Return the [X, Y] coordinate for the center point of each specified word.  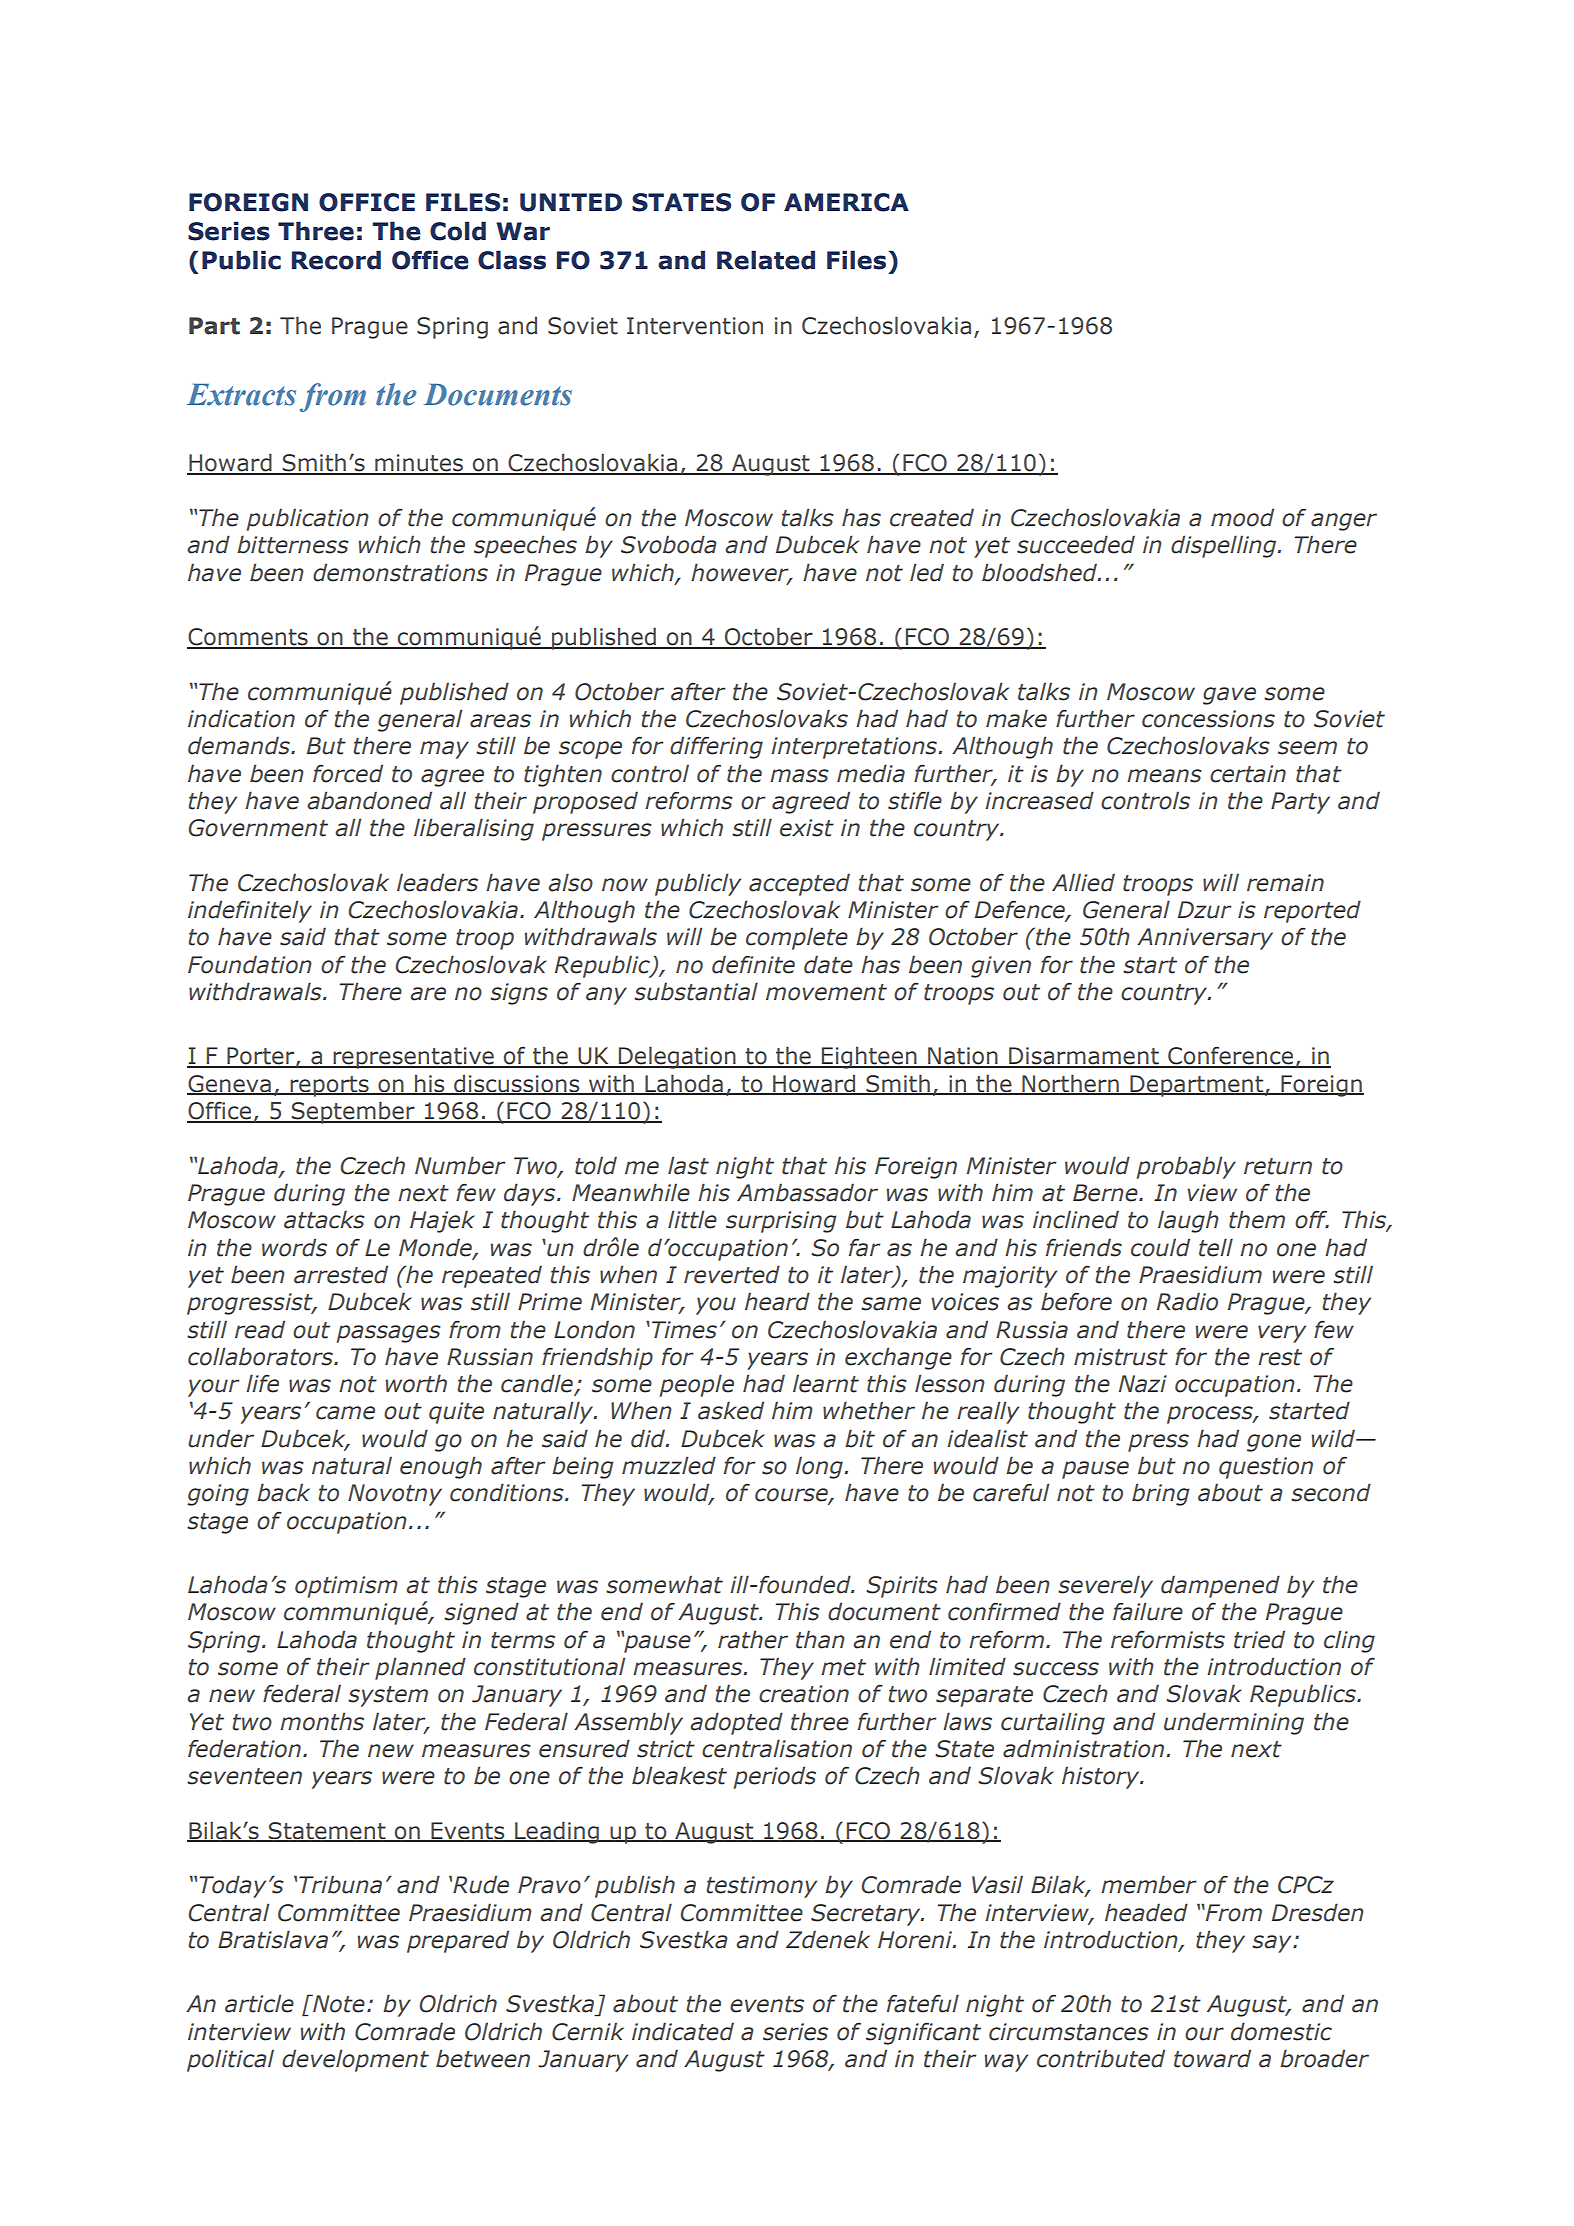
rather [753, 1639]
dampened [1220, 1586]
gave [1229, 696]
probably [1186, 1167]
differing [716, 747]
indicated [683, 2031]
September [353, 1112]
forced [348, 773]
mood [1242, 517]
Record [336, 260]
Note [338, 2003]
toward [1212, 2058]
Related [766, 260]
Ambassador [807, 1192]
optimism [346, 1587]
